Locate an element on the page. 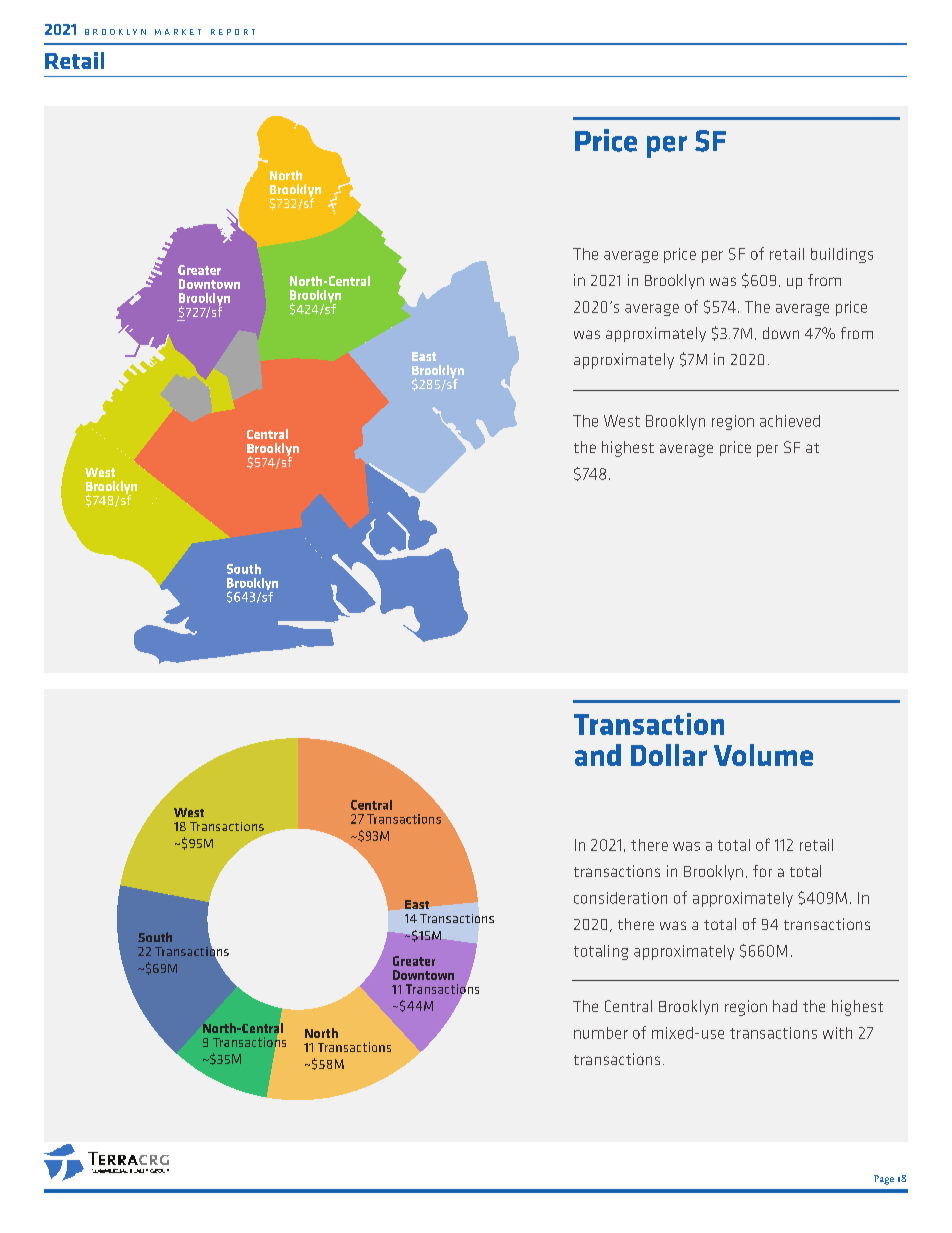 The width and height of the image is (952, 1233). with is located at coordinates (837, 1033).
